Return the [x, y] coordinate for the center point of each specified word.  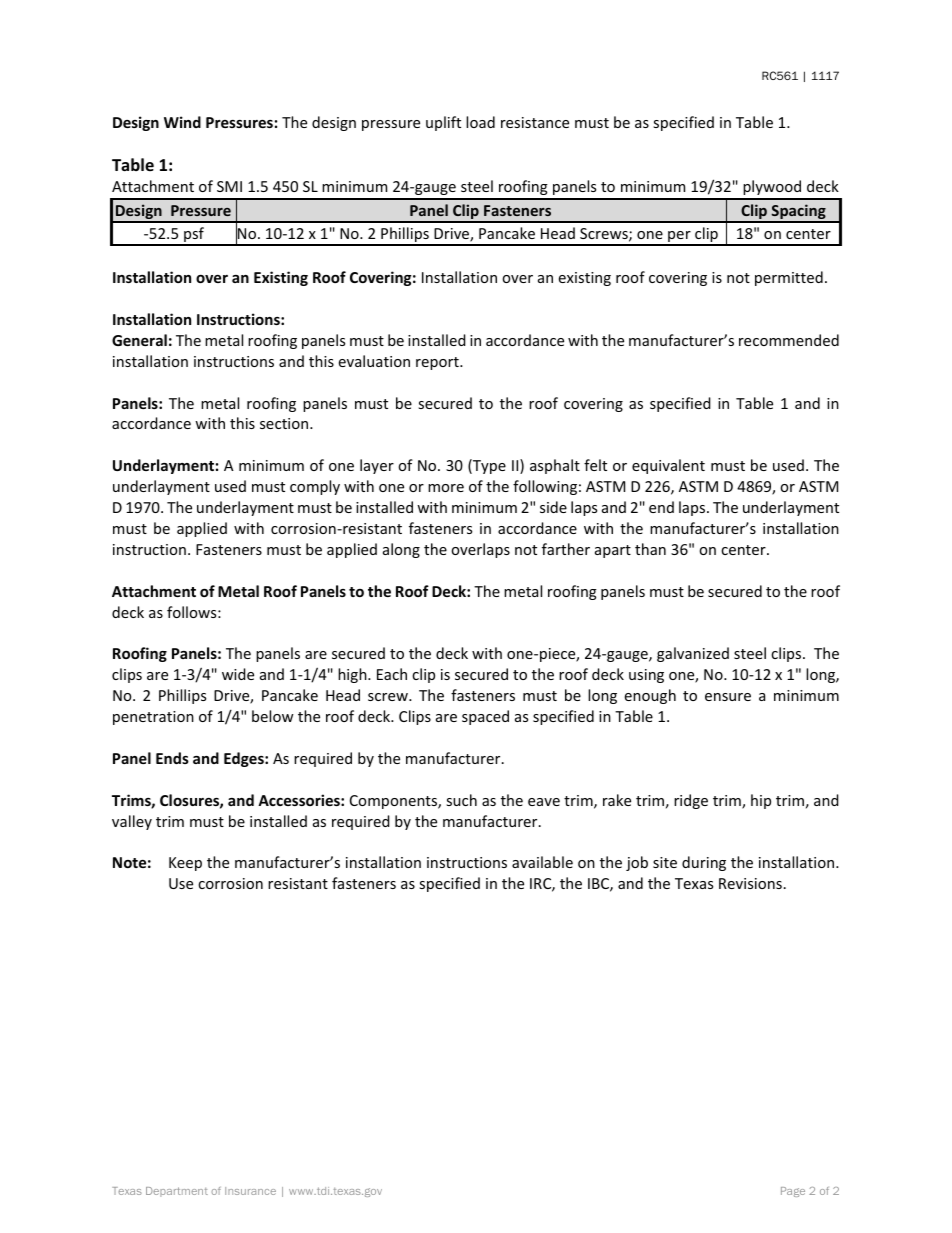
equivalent [668, 466]
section [285, 423]
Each [392, 674]
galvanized [693, 654]
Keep [185, 864]
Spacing [799, 213]
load [480, 122]
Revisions [750, 883]
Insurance [250, 1191]
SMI [229, 186]
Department [177, 1192]
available [542, 862]
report [438, 363]
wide [238, 674]
